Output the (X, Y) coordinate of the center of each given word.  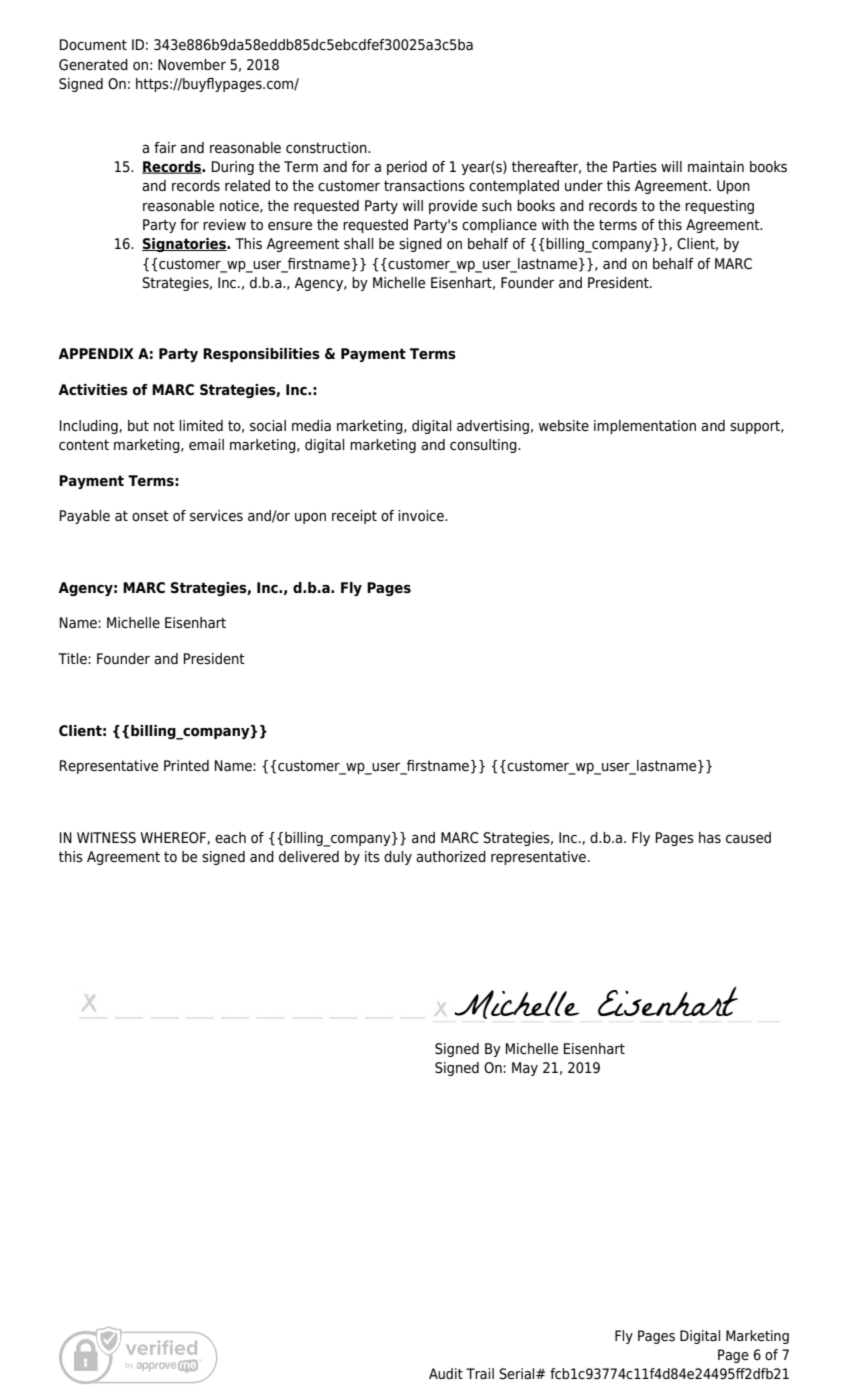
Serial (518, 1373)
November (192, 65)
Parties (635, 167)
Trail (480, 1373)
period (407, 168)
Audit (446, 1373)
